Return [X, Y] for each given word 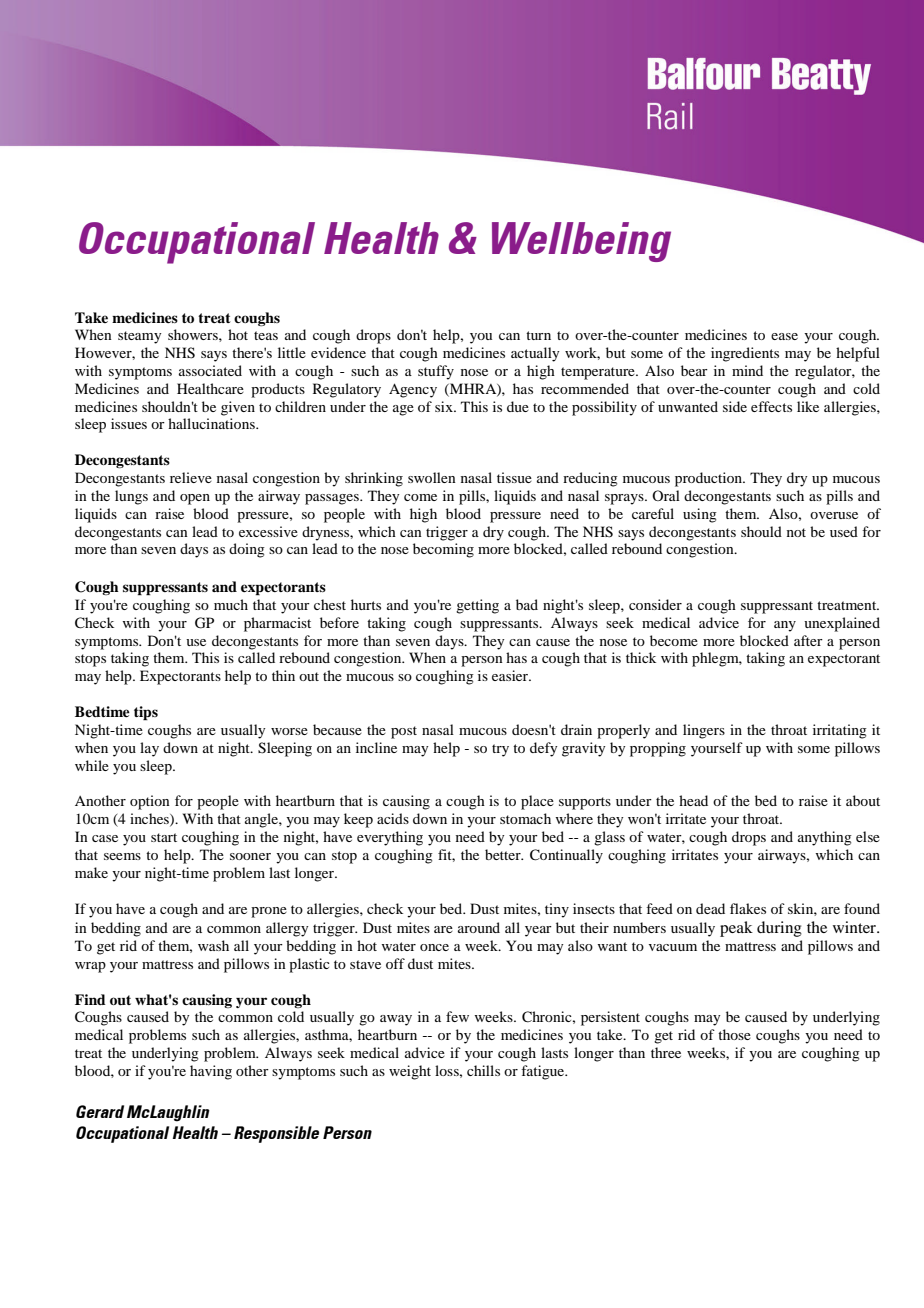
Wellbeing [581, 242]
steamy [139, 337]
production [709, 479]
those [734, 1034]
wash [213, 945]
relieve [191, 477]
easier [511, 675]
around [479, 927]
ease [784, 336]
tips [146, 713]
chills [483, 1070]
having [211, 1072]
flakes [748, 908]
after [808, 640]
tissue [514, 477]
